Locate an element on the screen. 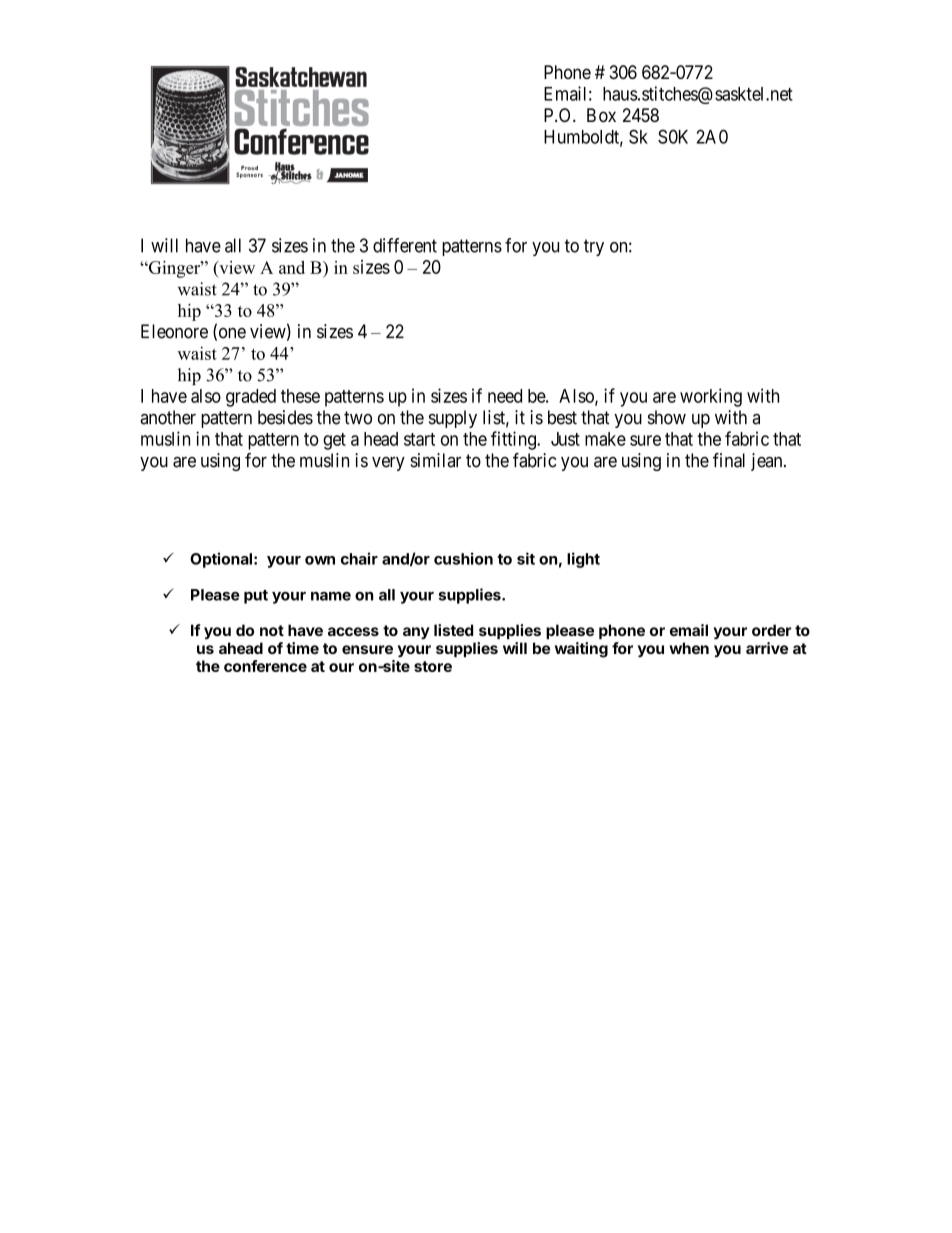 Image resolution: width=952 pixels, height=1233 pixels. working is located at coordinates (711, 397).
